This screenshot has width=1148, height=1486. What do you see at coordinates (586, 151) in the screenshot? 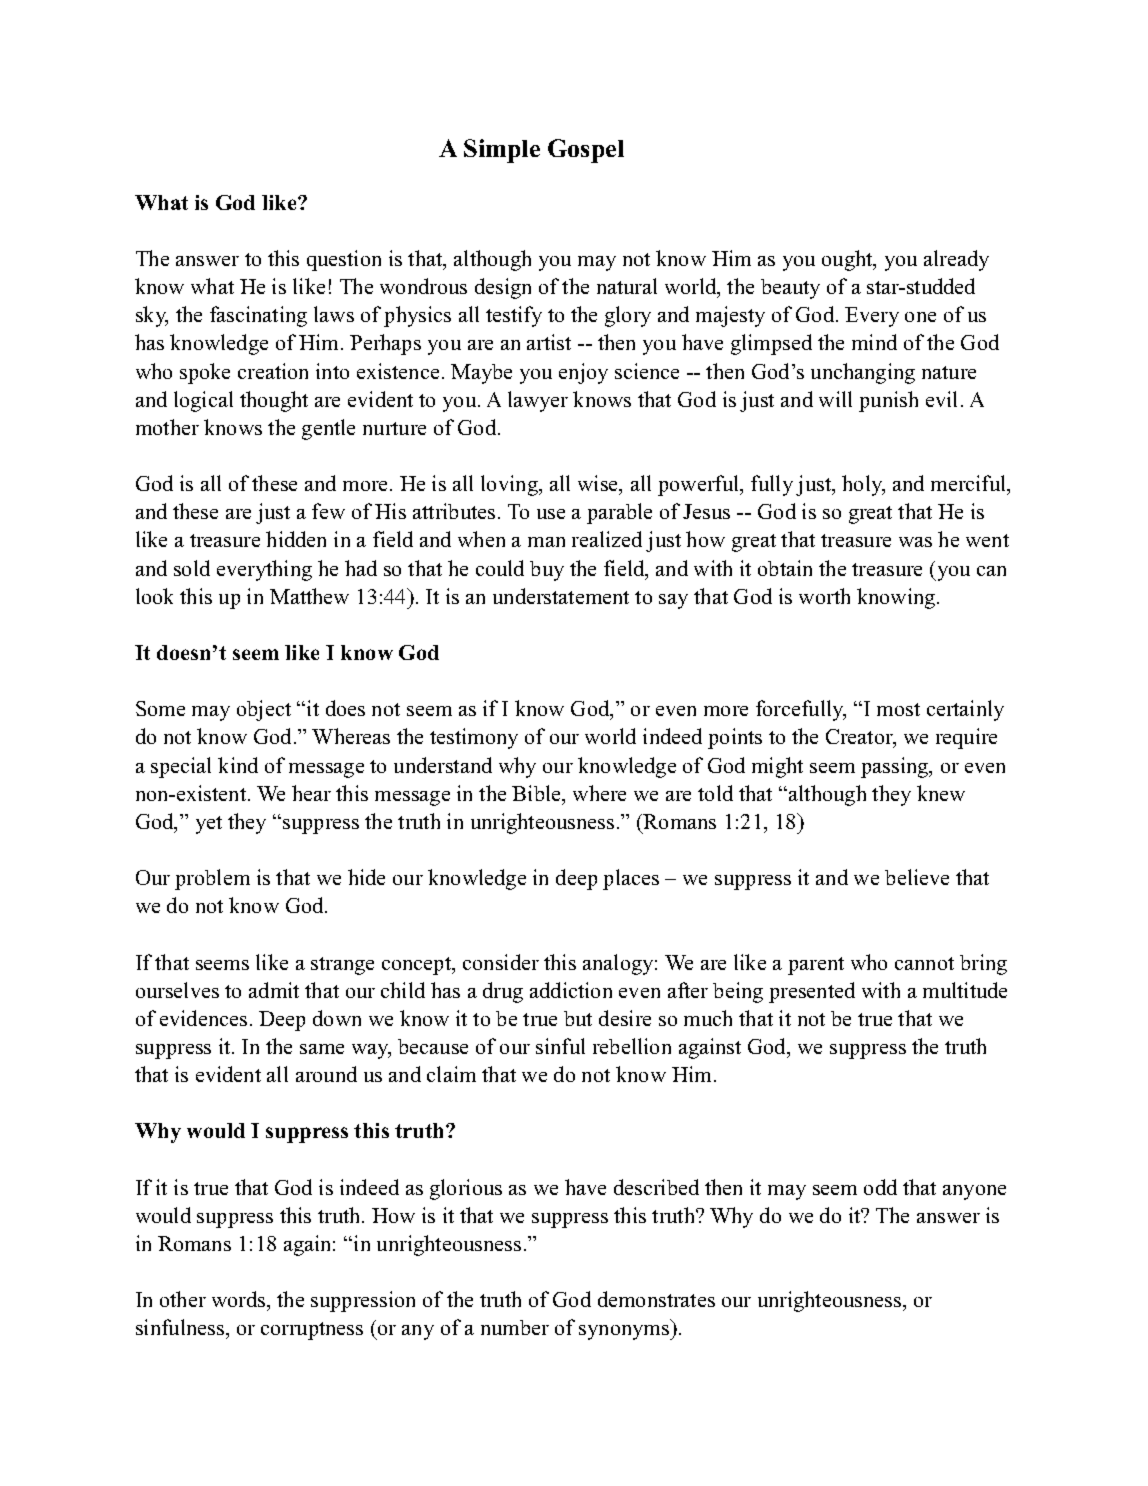
I see `Gospel` at bounding box center [586, 151].
